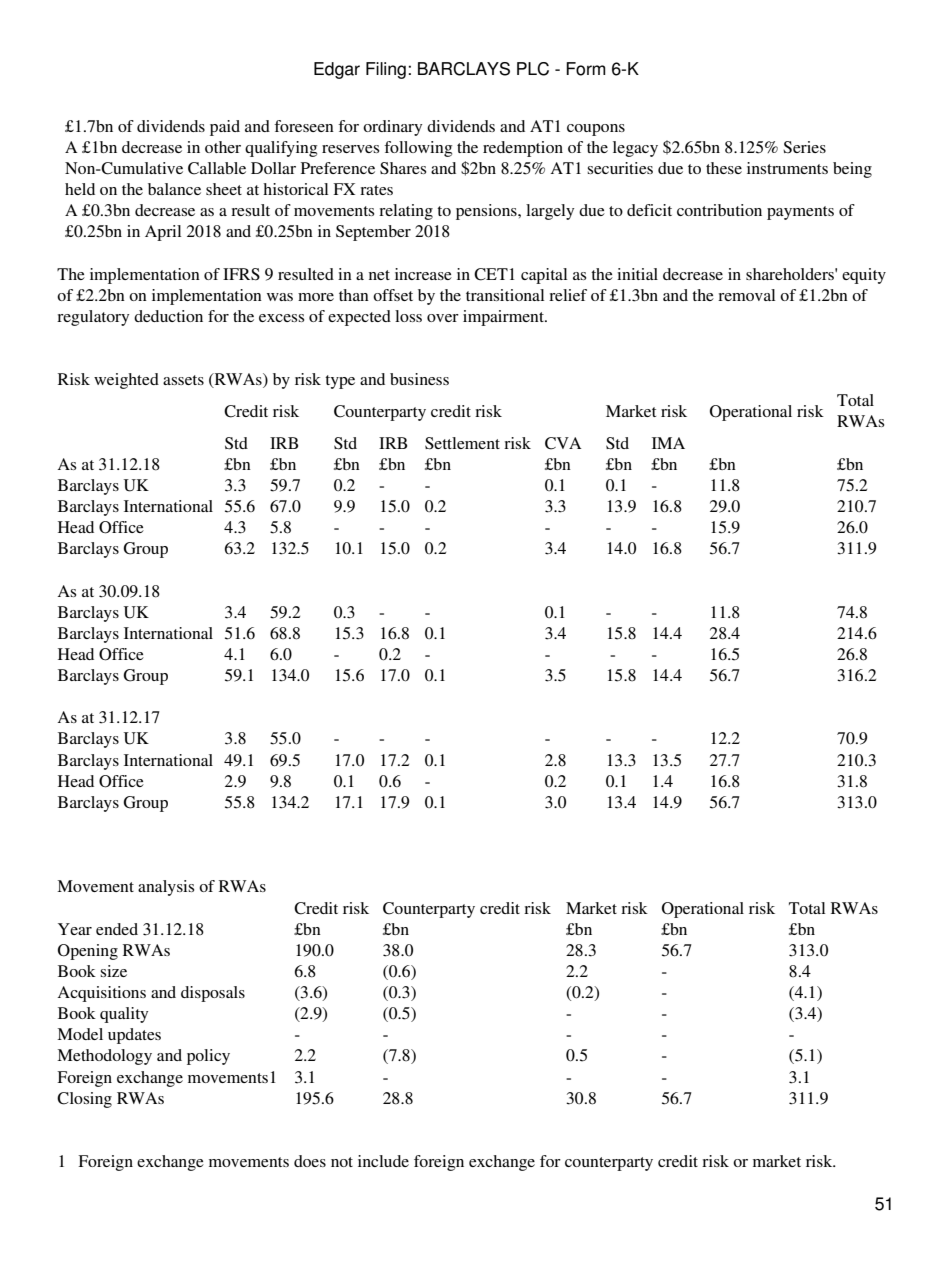 The width and height of the page is (952, 1268). I want to click on include, so click(383, 1161).
